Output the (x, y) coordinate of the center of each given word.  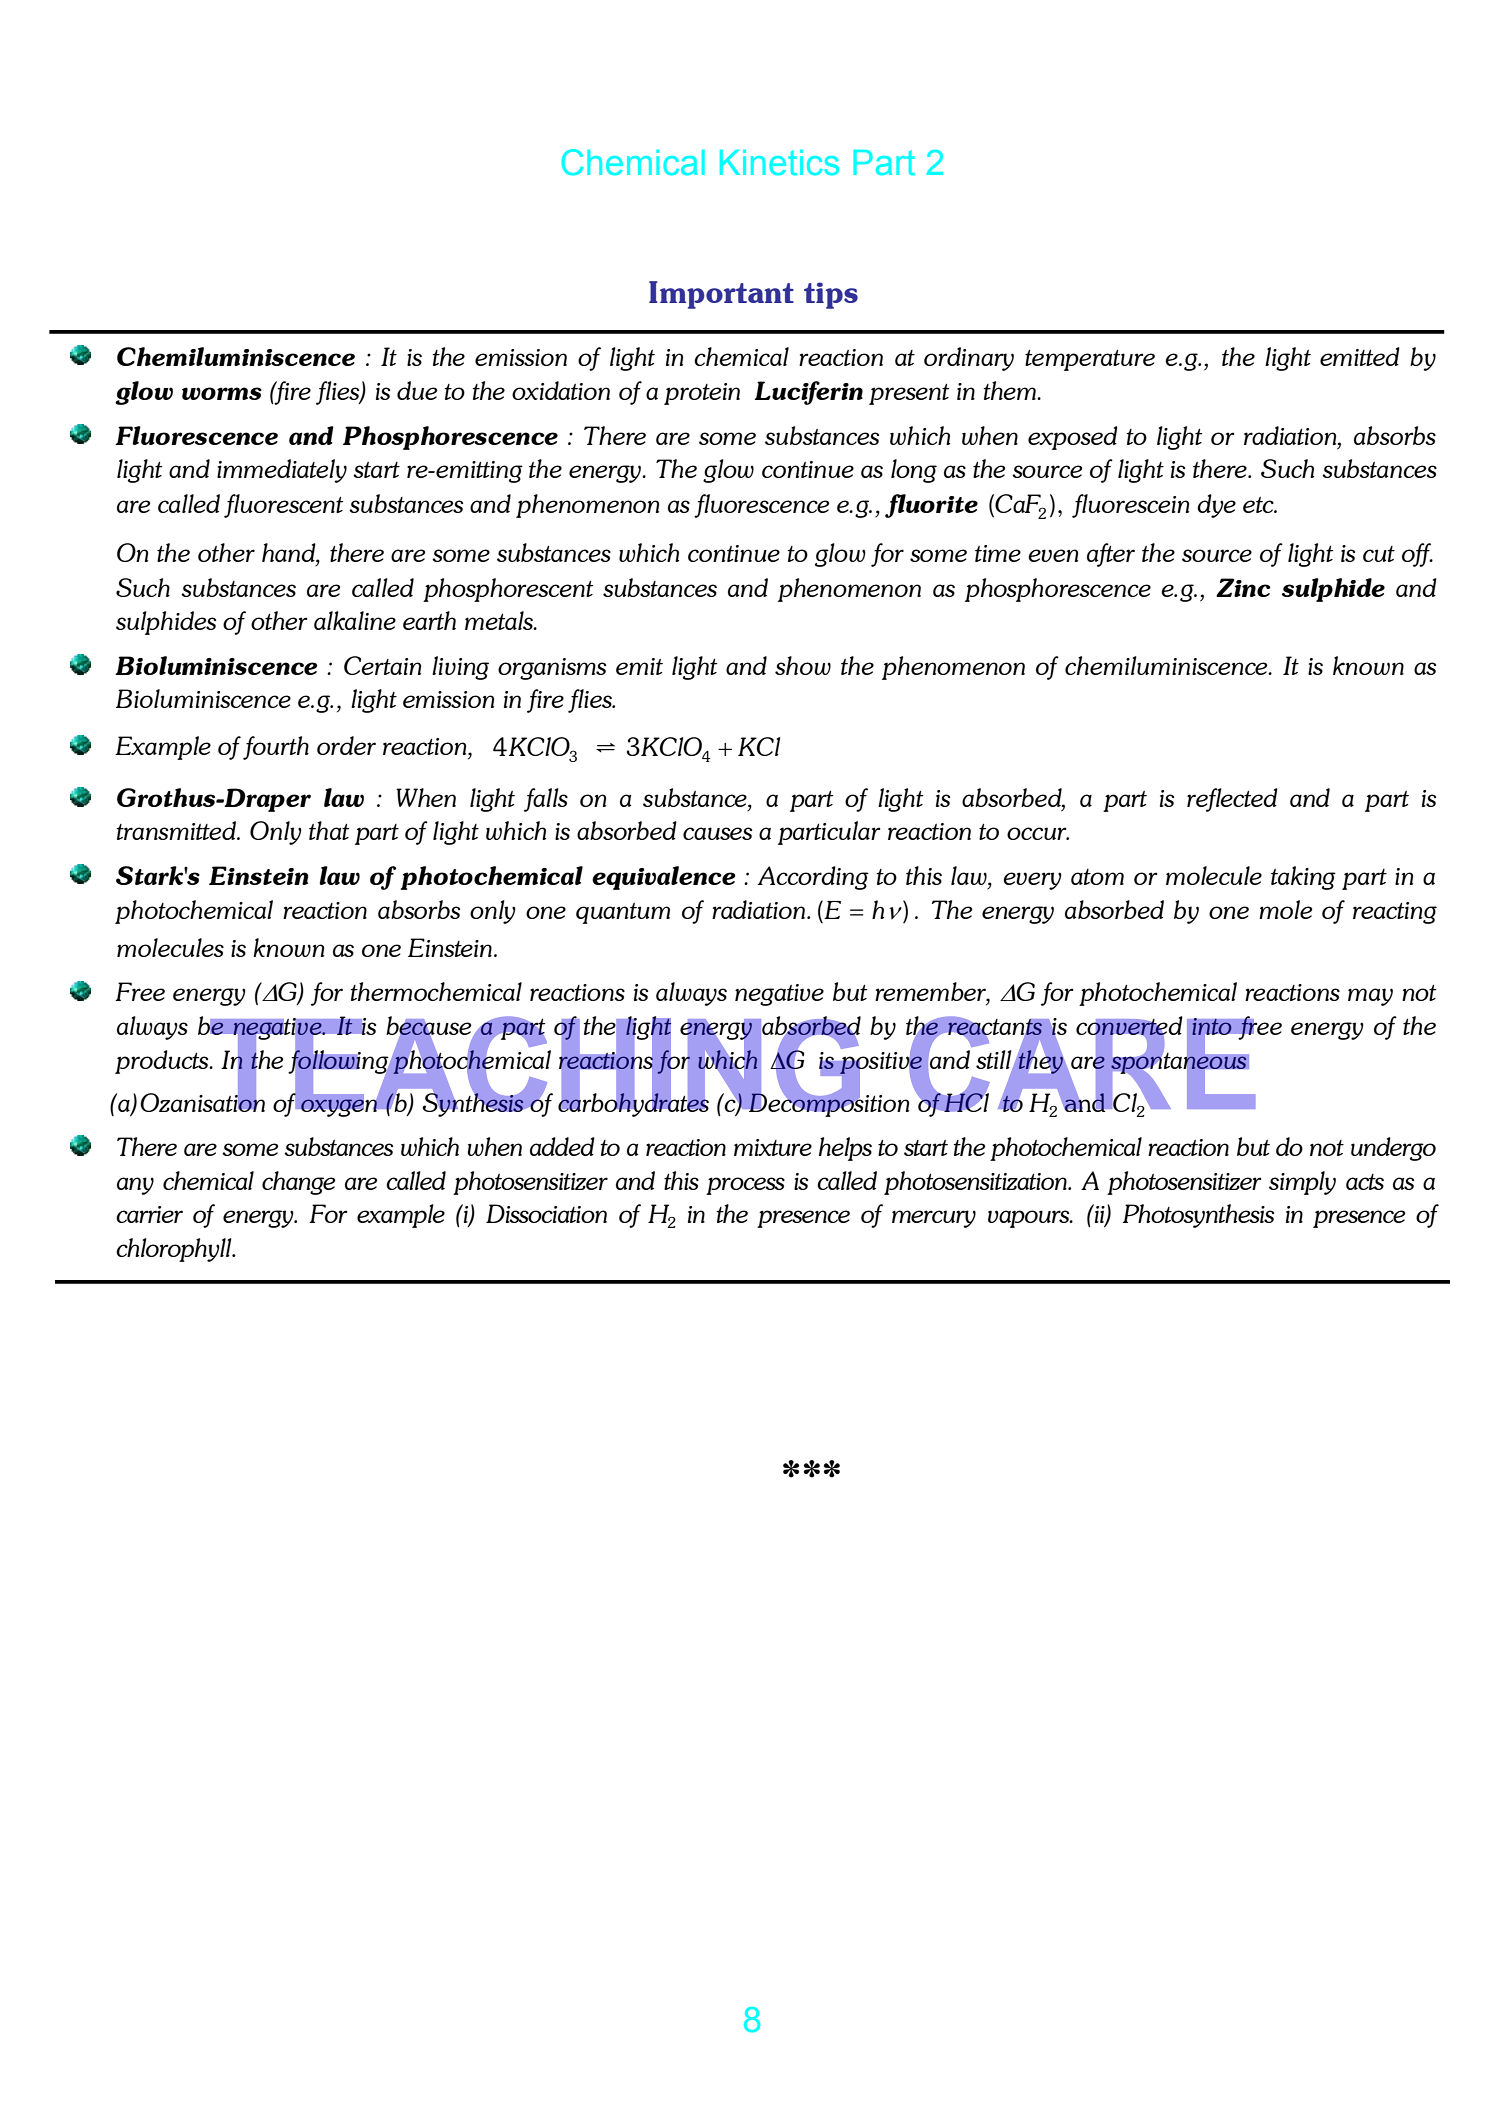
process (745, 1186)
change (298, 1183)
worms (222, 393)
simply (1302, 1183)
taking (1303, 878)
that (329, 830)
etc (1259, 505)
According (813, 878)
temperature (1090, 360)
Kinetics (779, 162)
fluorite (931, 506)
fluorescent (283, 506)
